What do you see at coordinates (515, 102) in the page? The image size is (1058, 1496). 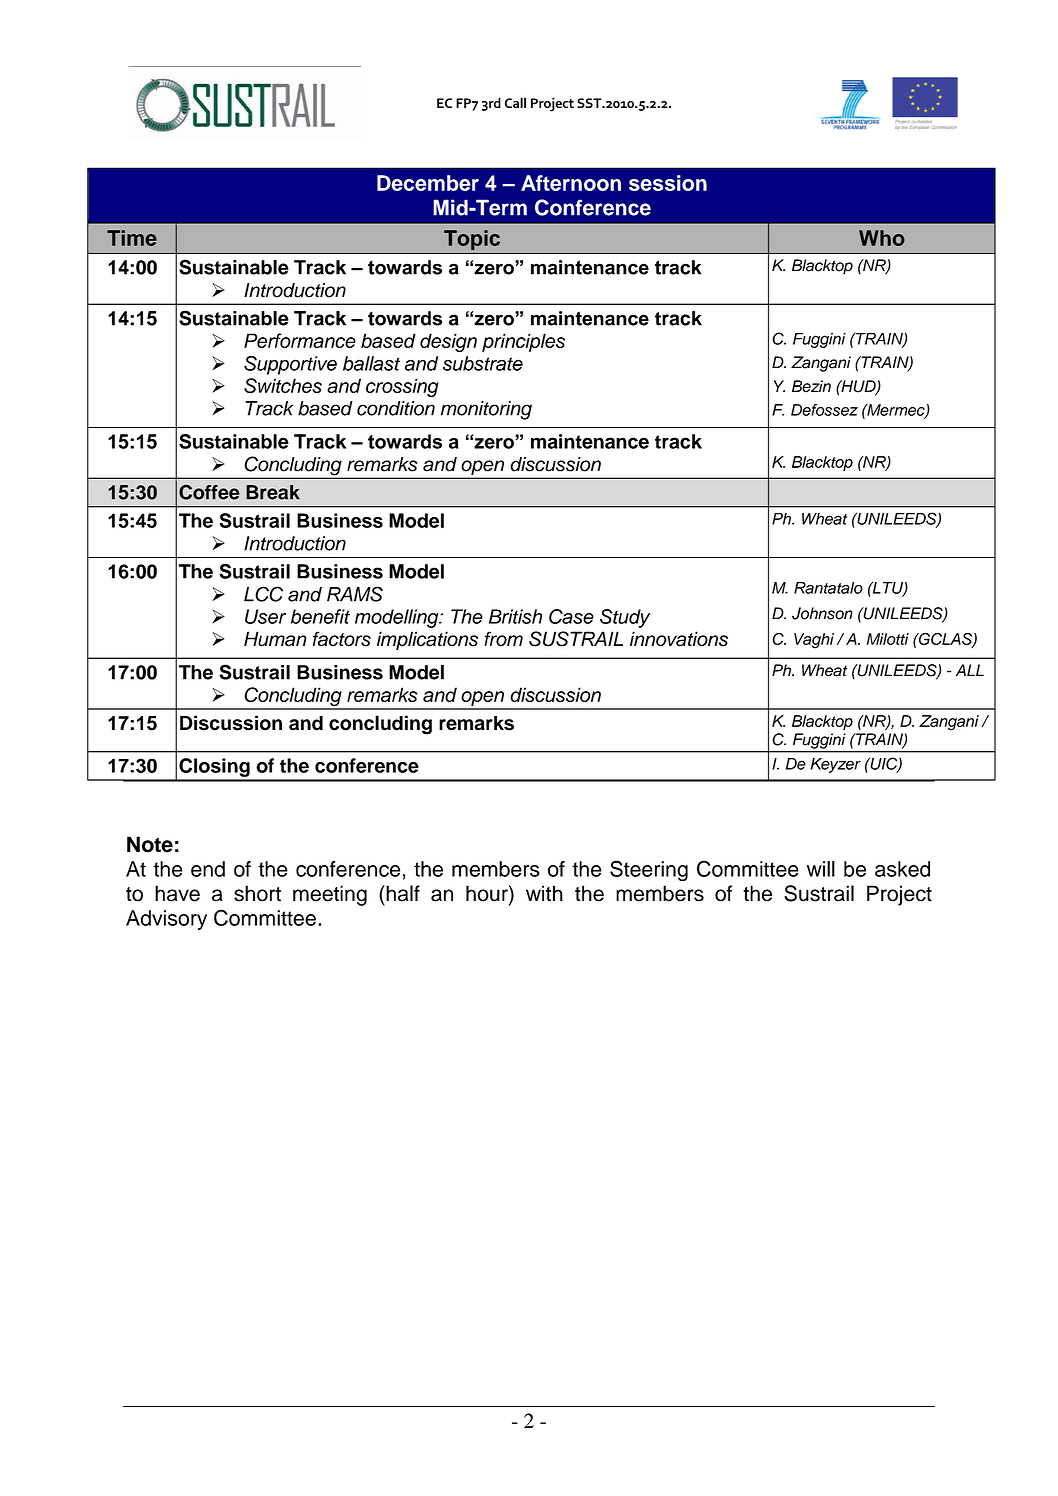 I see `Call` at bounding box center [515, 102].
